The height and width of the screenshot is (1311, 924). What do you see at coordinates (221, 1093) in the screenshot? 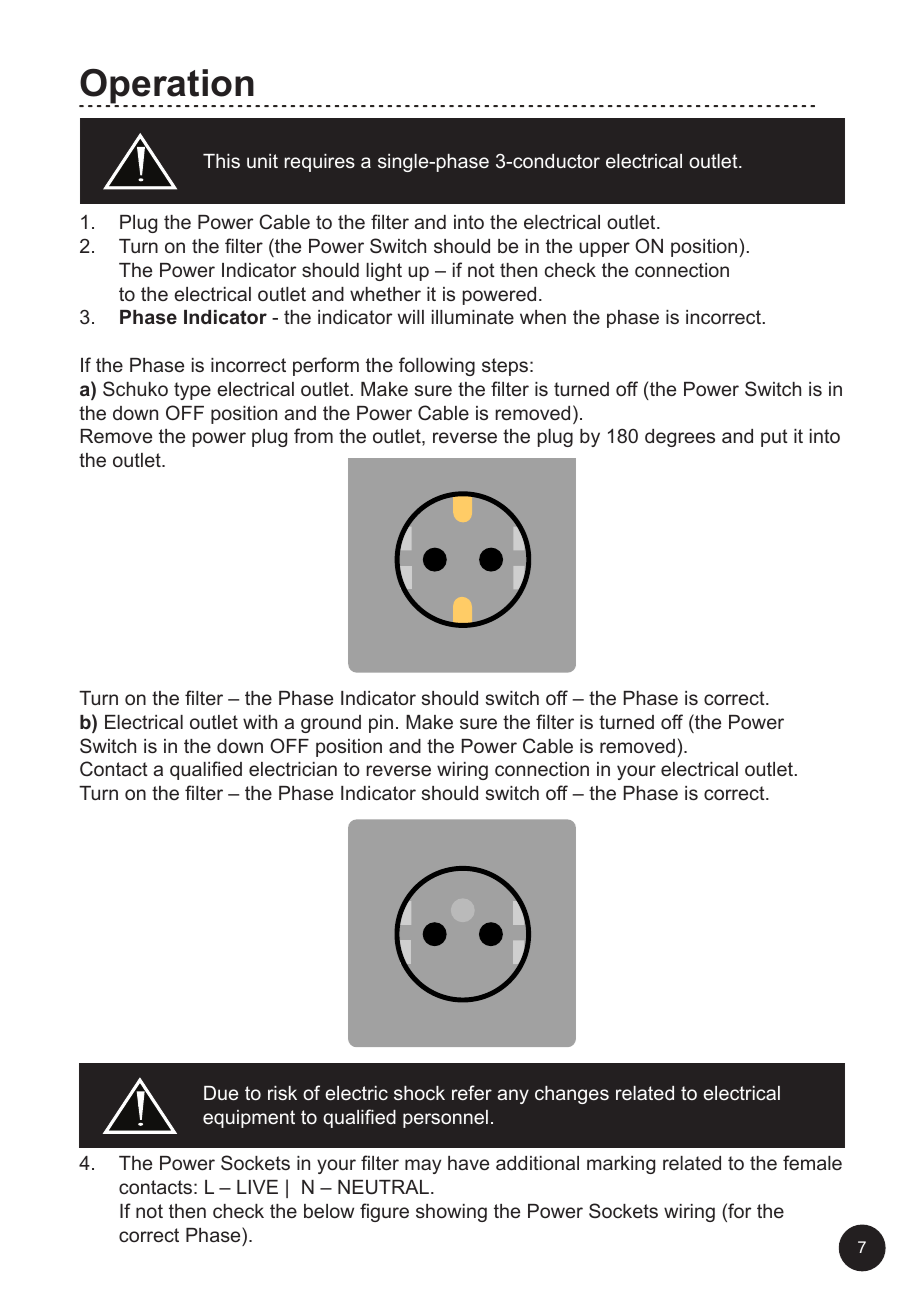
I see `Due` at bounding box center [221, 1093].
